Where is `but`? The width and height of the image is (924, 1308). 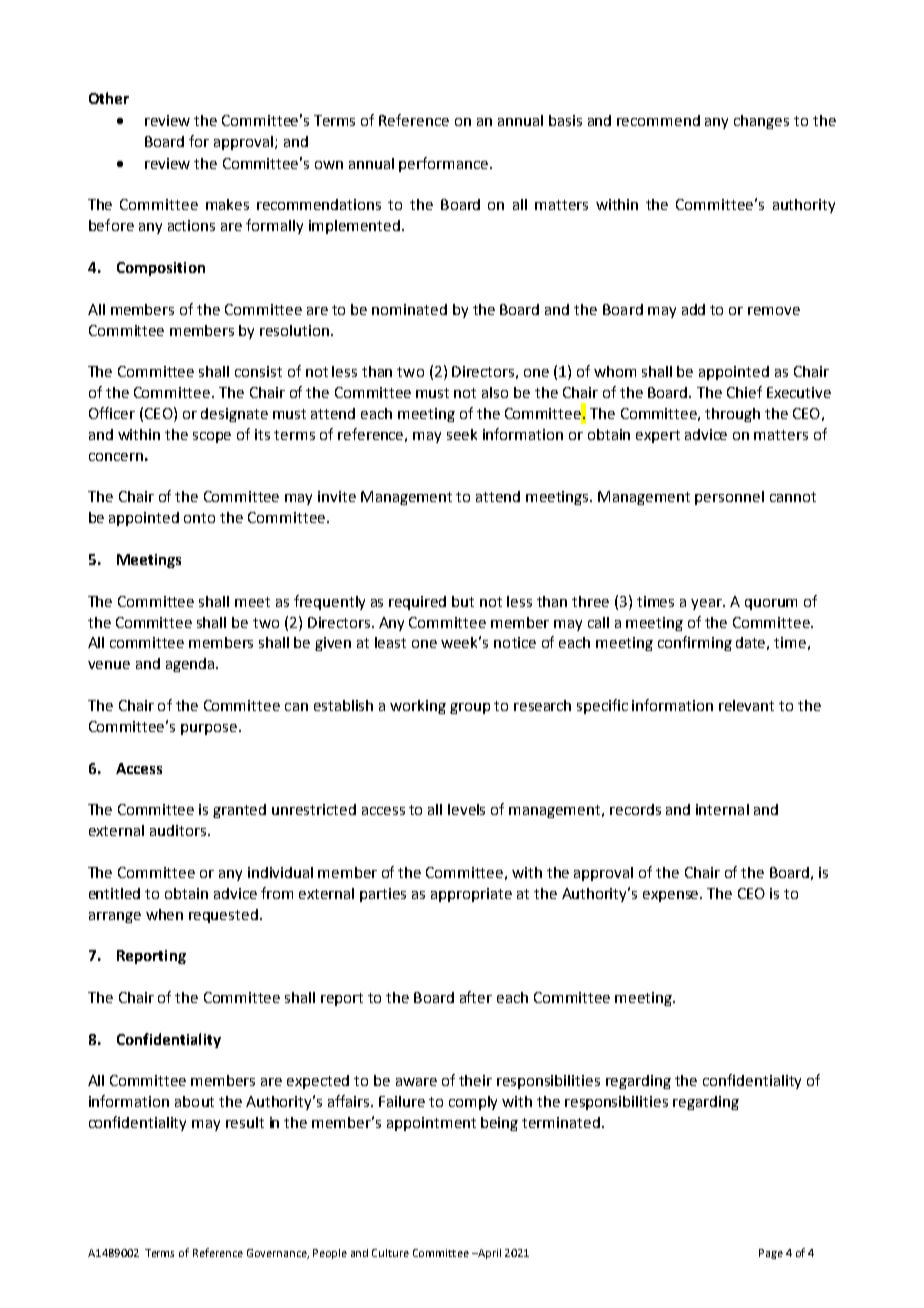
but is located at coordinates (463, 601).
